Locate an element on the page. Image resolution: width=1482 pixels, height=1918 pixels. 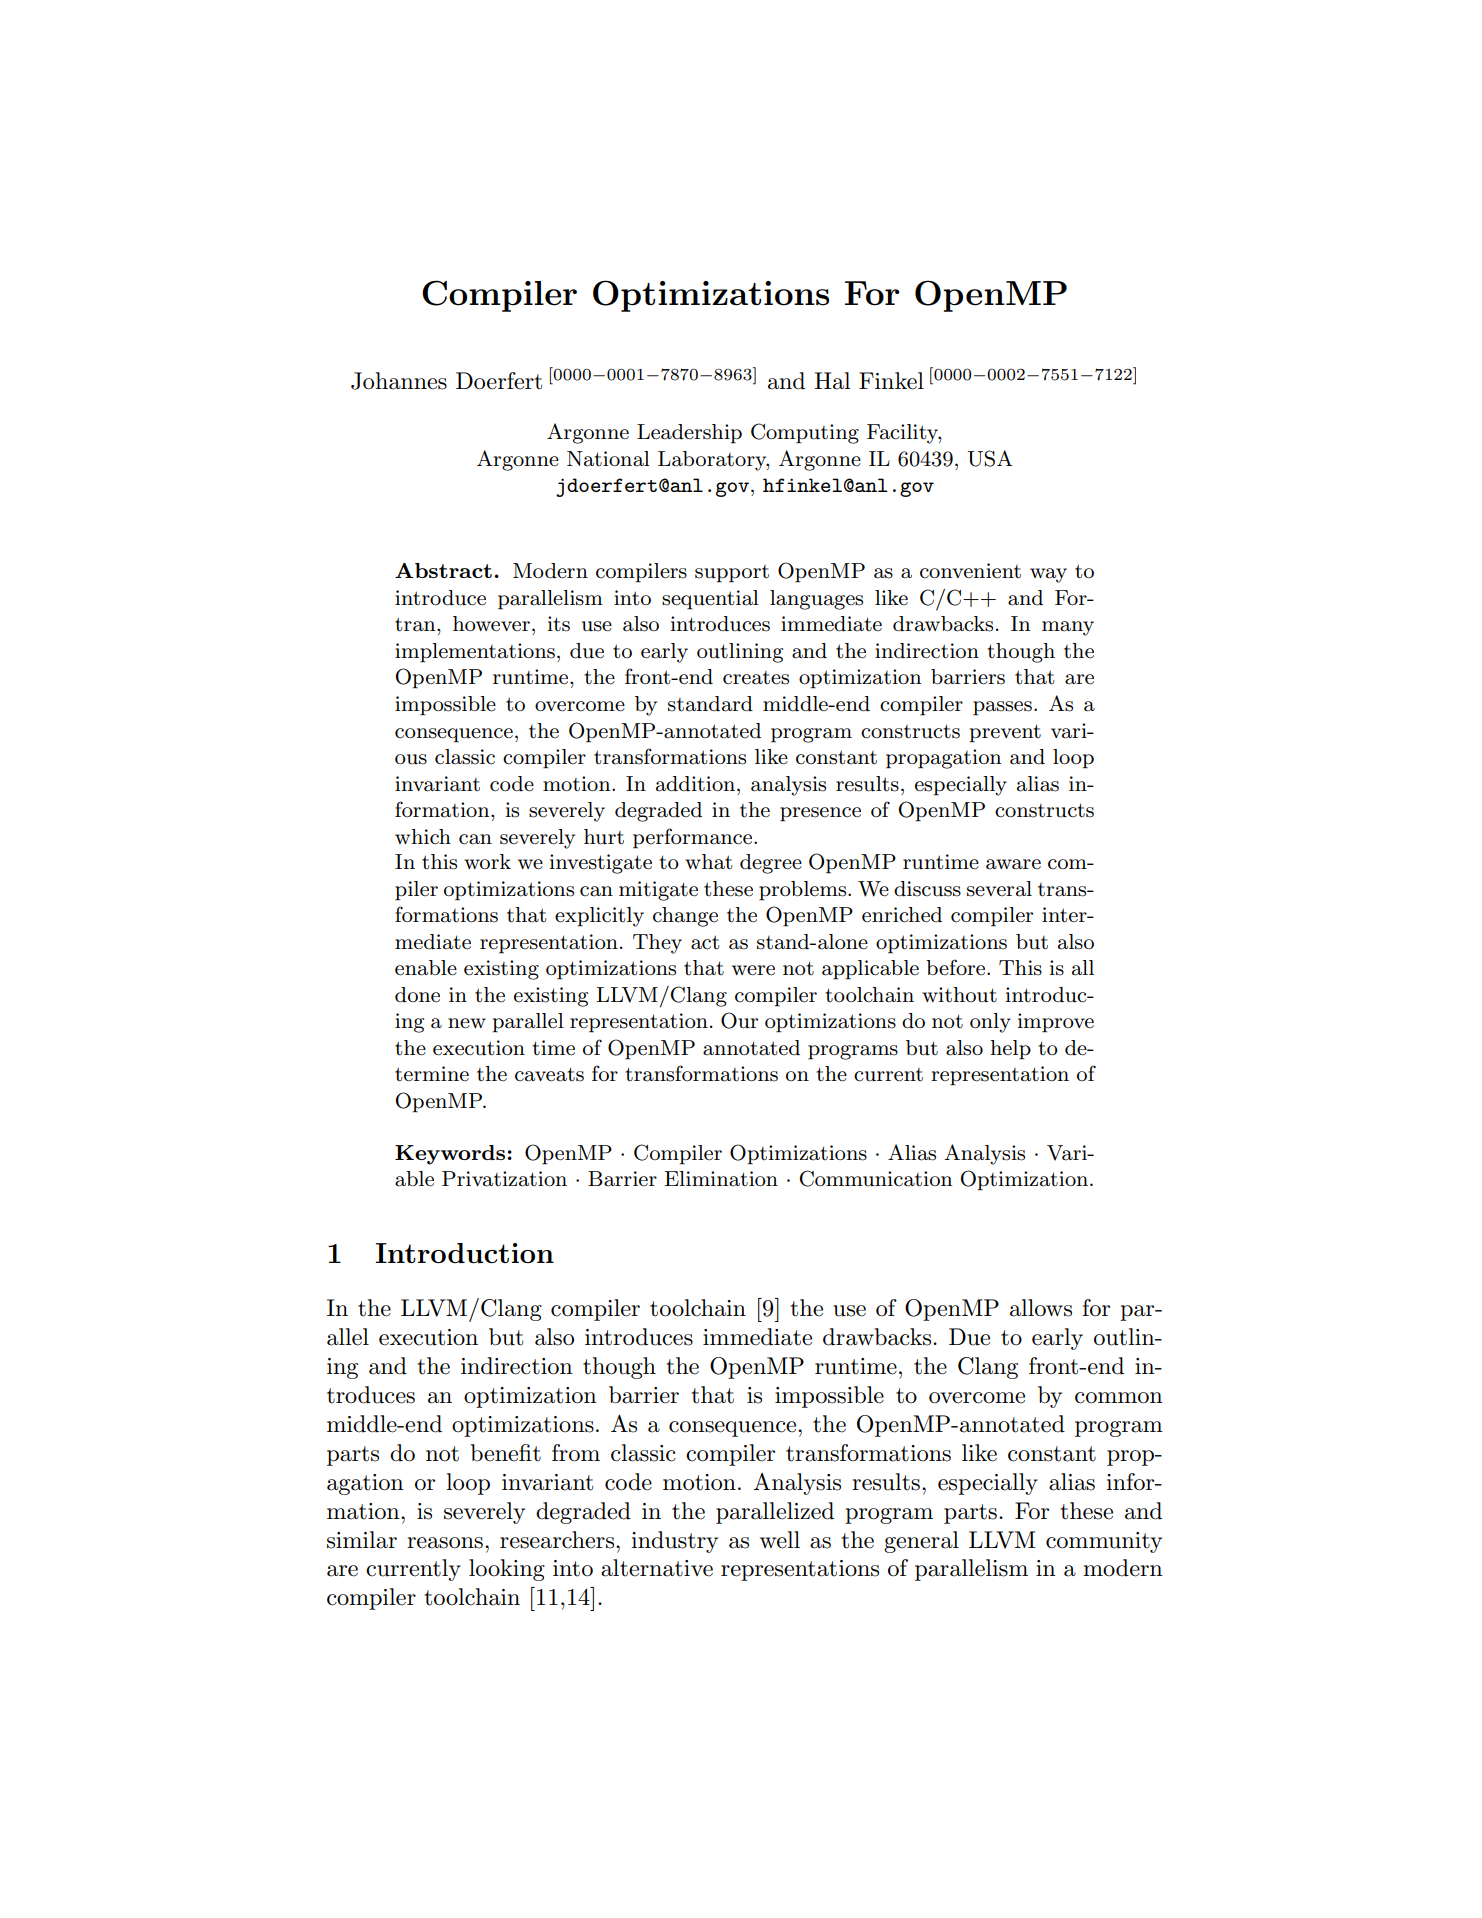
Keywords is located at coordinates (451, 1155).
